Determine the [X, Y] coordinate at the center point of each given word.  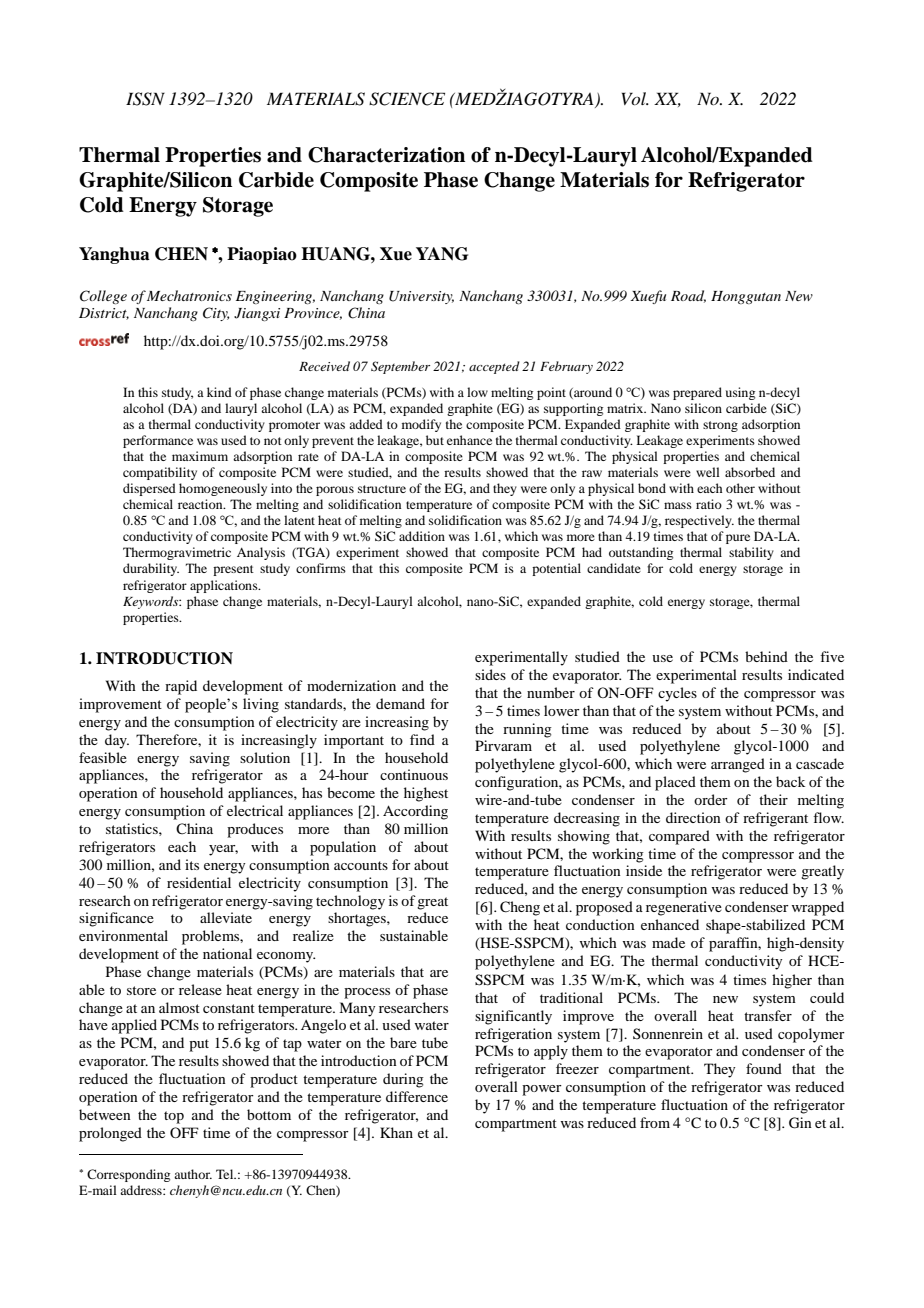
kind [219, 392]
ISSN [145, 99]
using [740, 393]
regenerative [684, 908]
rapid [181, 687]
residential [199, 882]
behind [766, 656]
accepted [494, 367]
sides [490, 674]
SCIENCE [407, 99]
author [193, 1174]
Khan [396, 1132]
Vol [635, 98]
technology [350, 902]
